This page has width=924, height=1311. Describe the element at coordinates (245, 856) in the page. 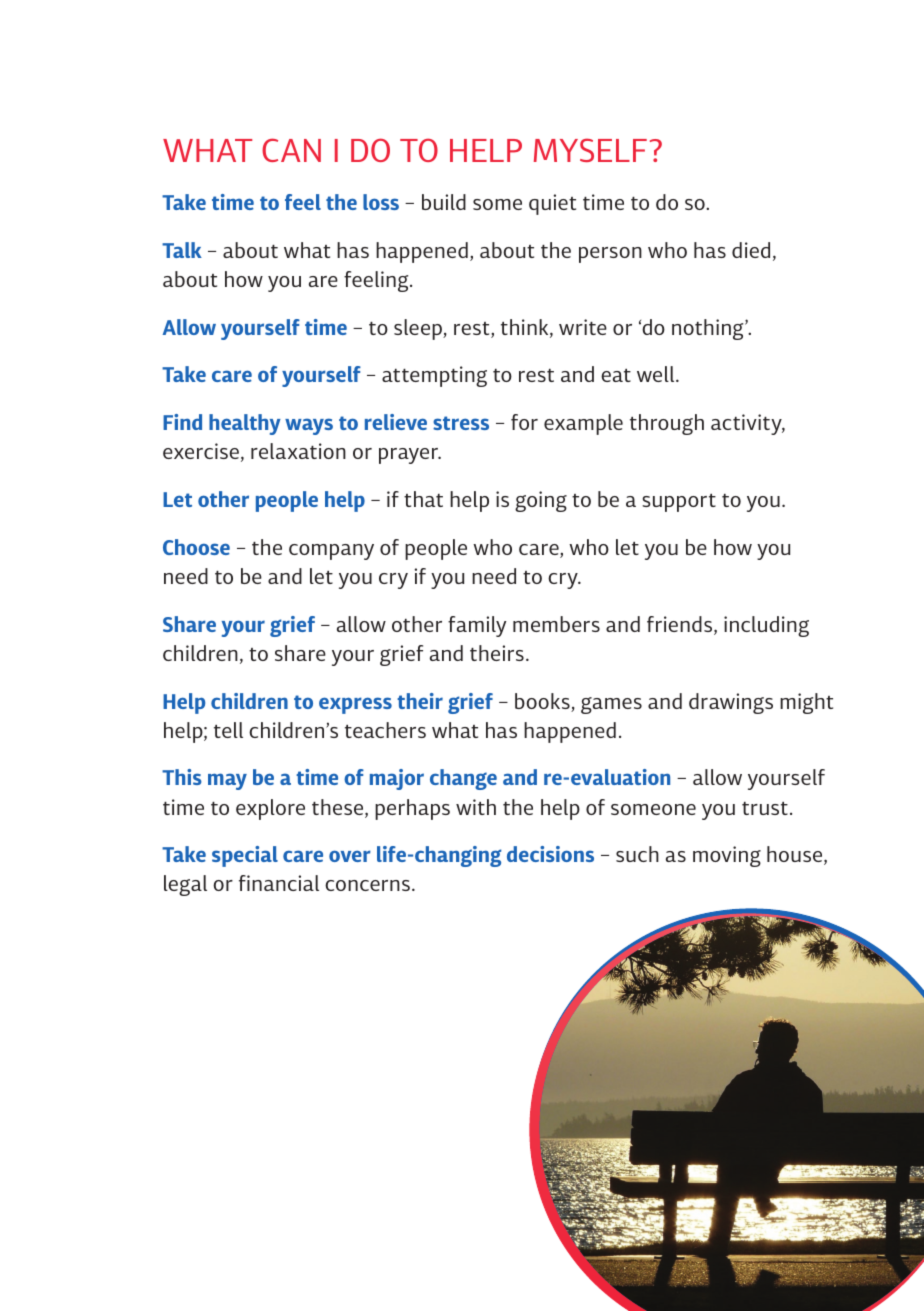

I see `special` at that location.
